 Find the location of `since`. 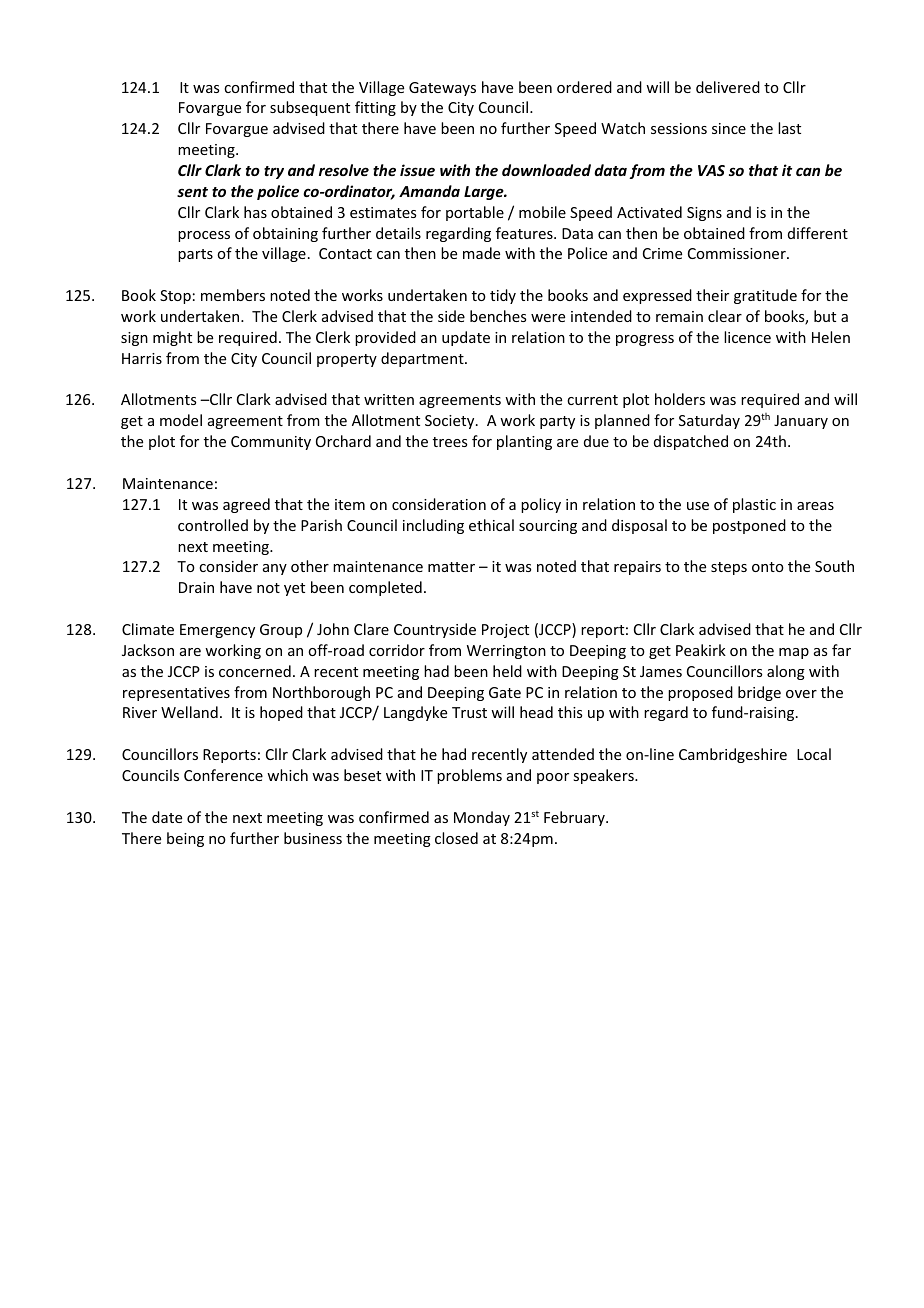

since is located at coordinates (729, 128).
